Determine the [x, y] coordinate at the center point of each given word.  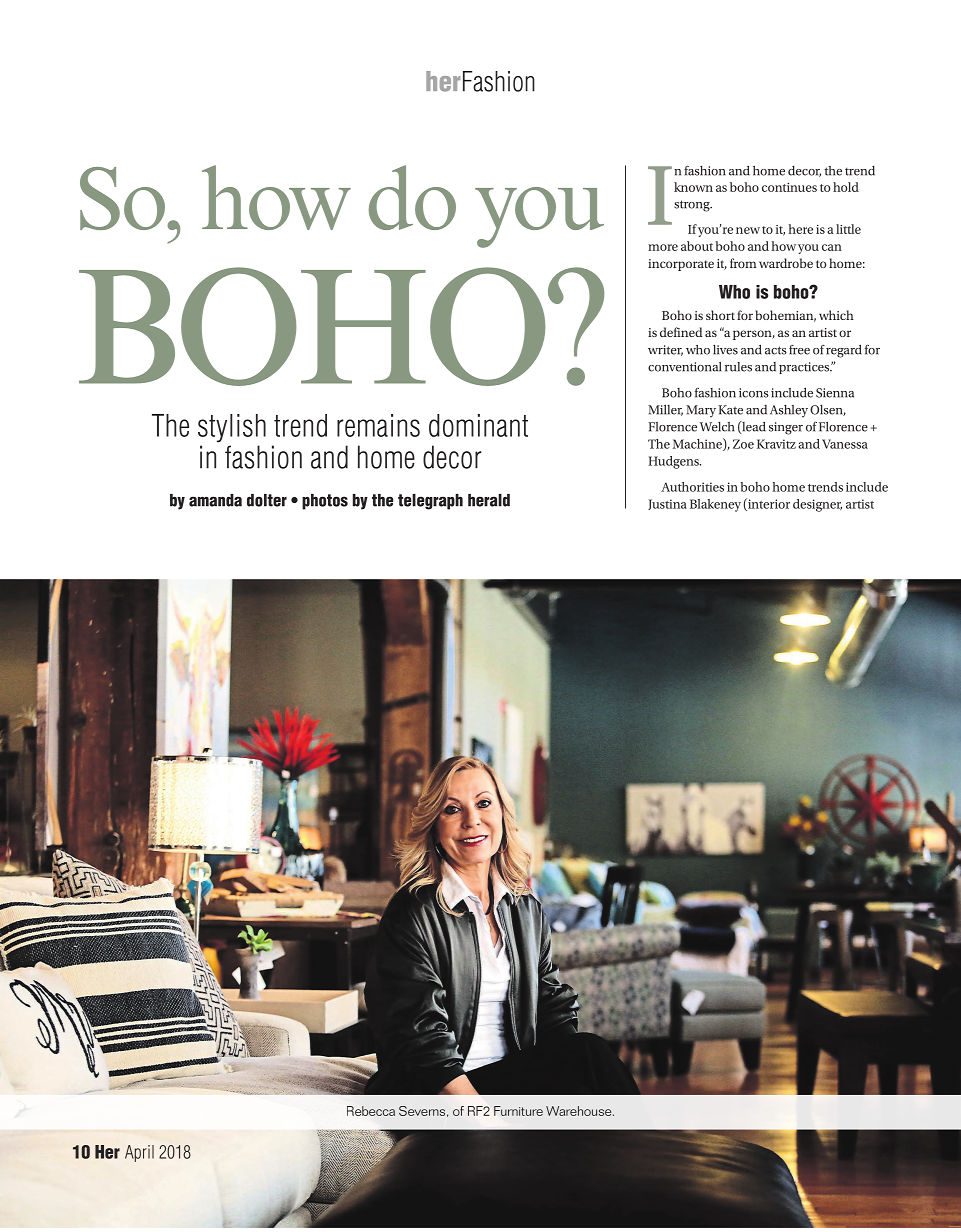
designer [817, 505]
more [663, 247]
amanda [215, 500]
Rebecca [371, 1111]
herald [489, 500]
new [748, 230]
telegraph [430, 502]
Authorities [692, 487]
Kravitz [776, 444]
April [139, 1153]
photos [325, 502]
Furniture [518, 1111]
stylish [232, 428]
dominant [478, 425]
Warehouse [580, 1111]
